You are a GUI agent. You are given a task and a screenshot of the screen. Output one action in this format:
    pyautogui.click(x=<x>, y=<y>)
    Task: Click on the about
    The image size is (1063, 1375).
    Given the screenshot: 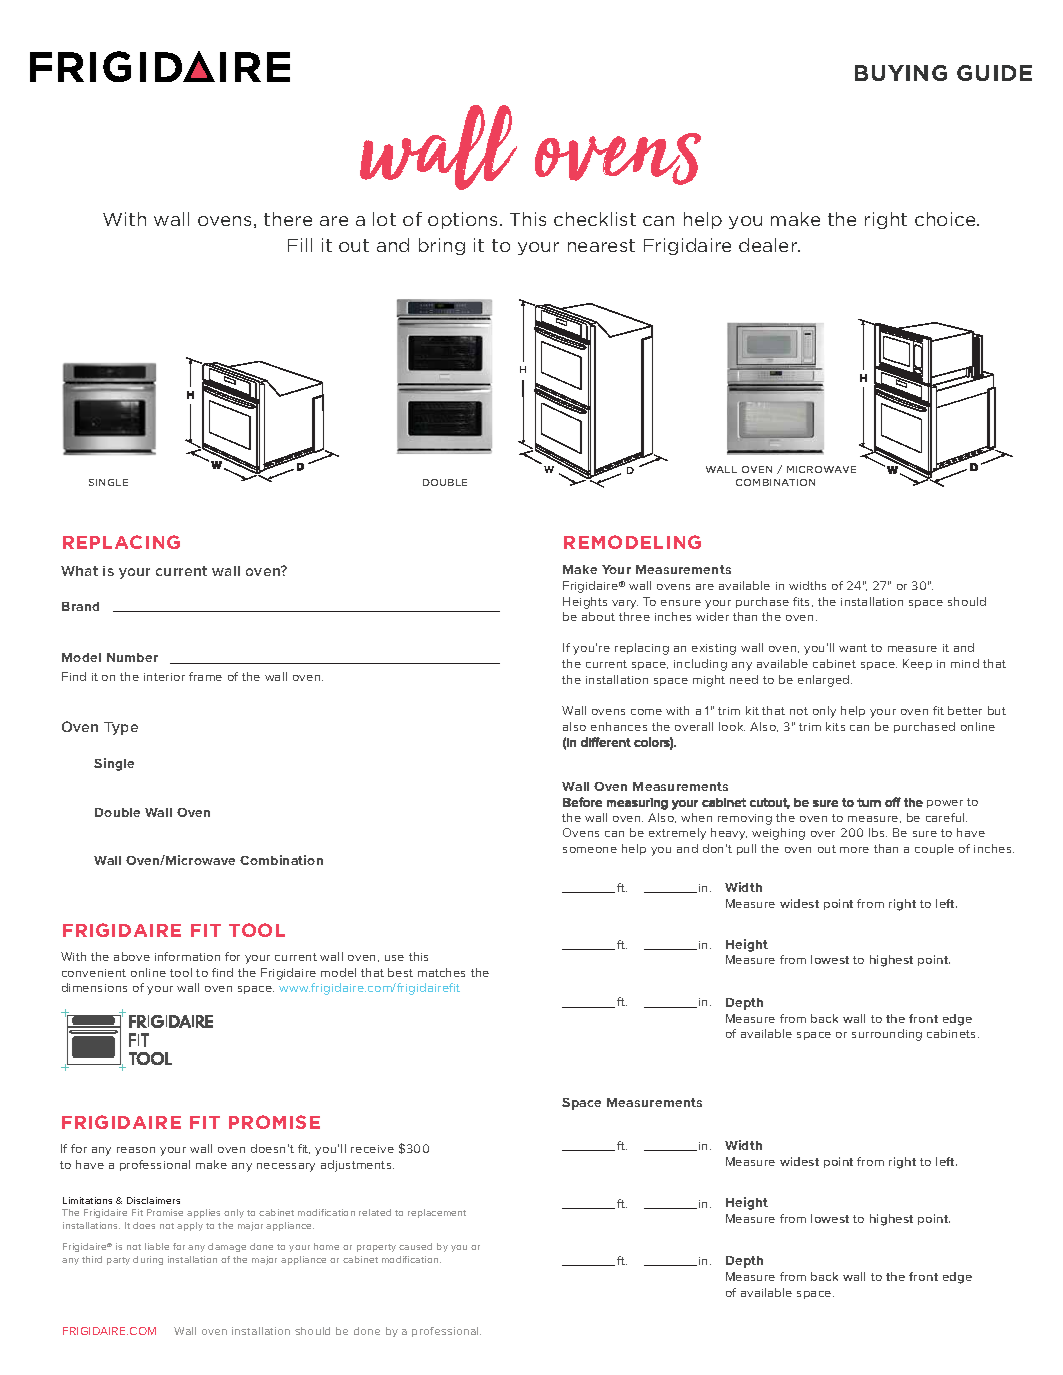 What is the action you would take?
    pyautogui.click(x=598, y=616)
